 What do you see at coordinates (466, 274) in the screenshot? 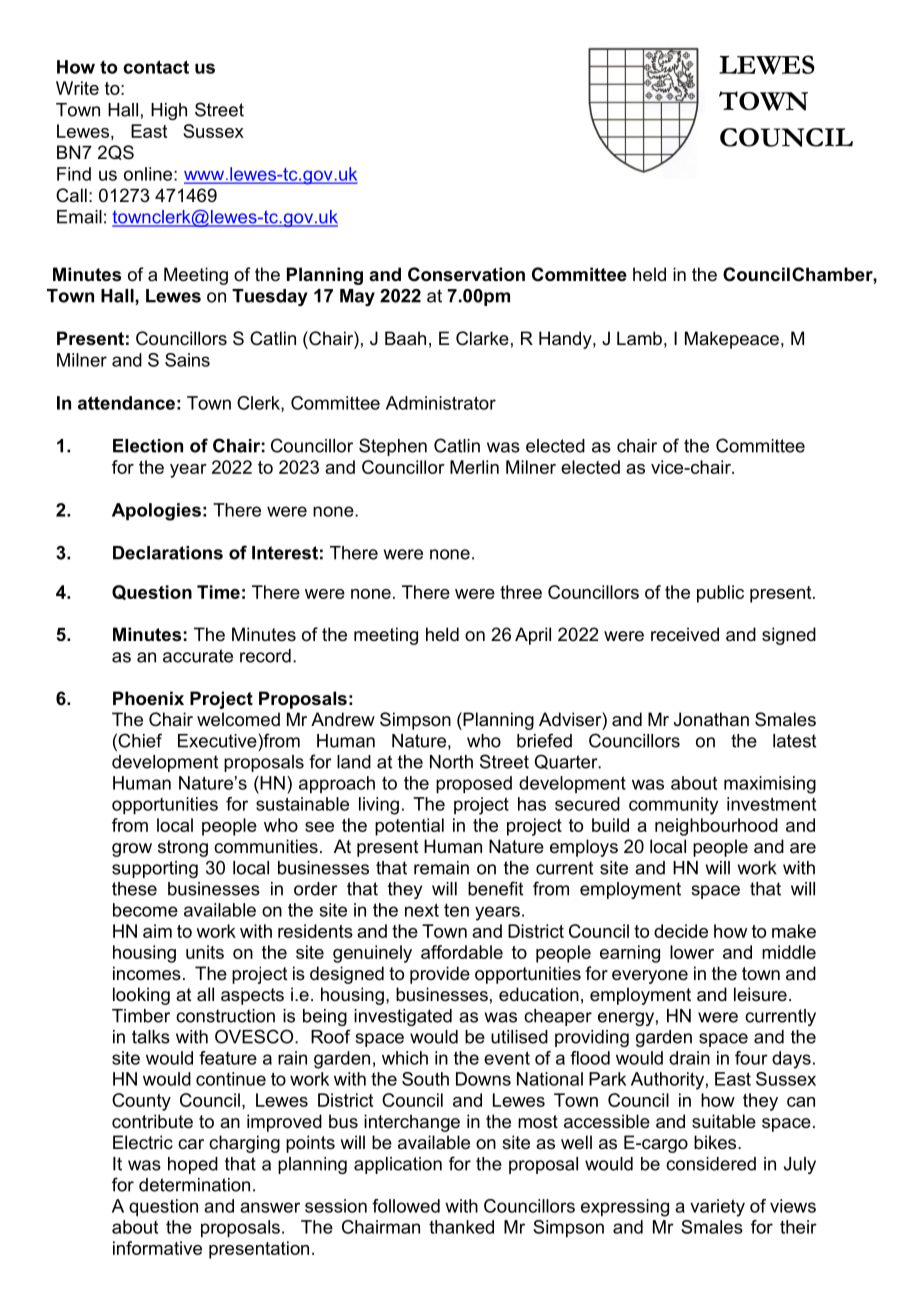
I see `Conservation` at bounding box center [466, 274].
